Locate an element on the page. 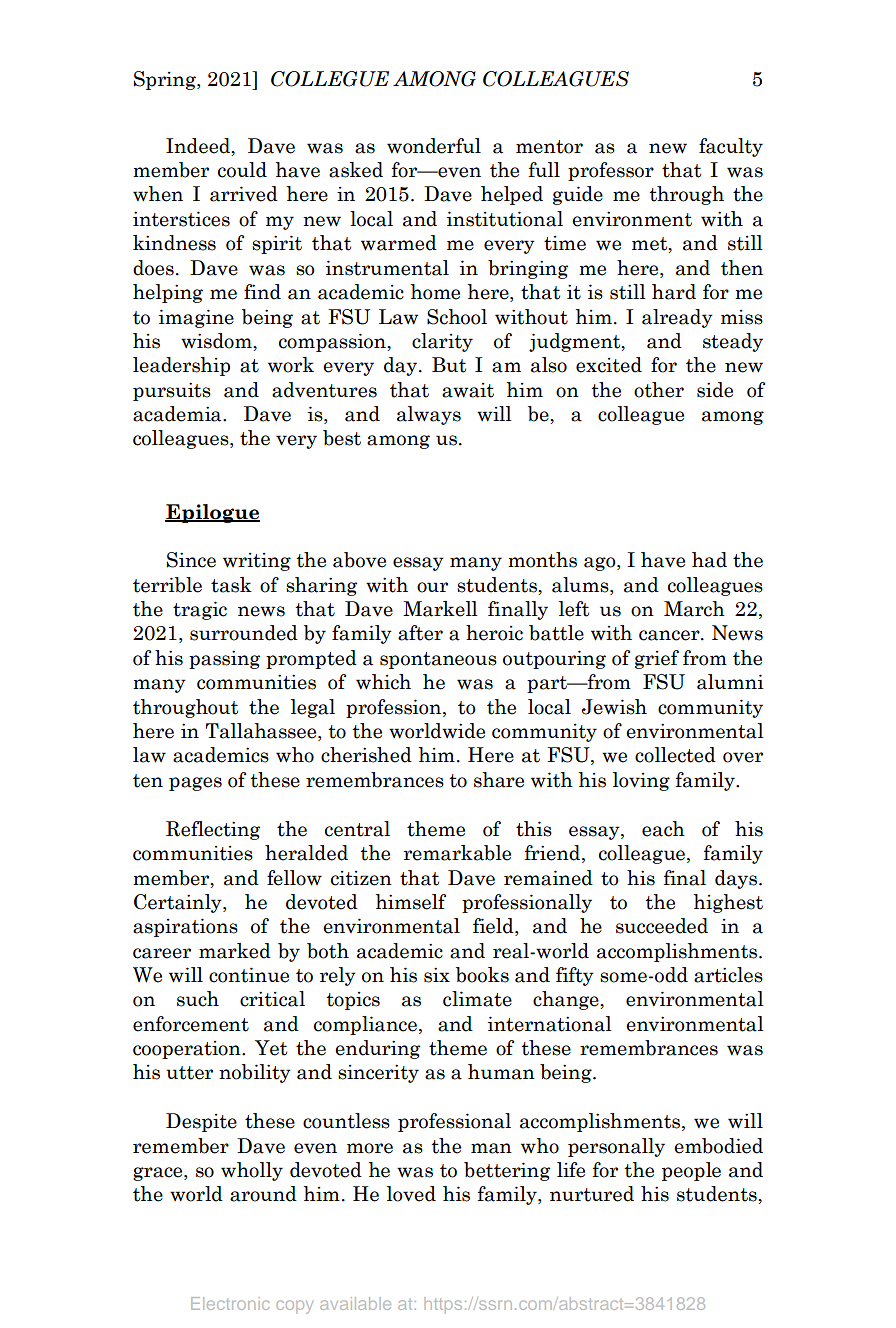  succeeded is located at coordinates (662, 926).
